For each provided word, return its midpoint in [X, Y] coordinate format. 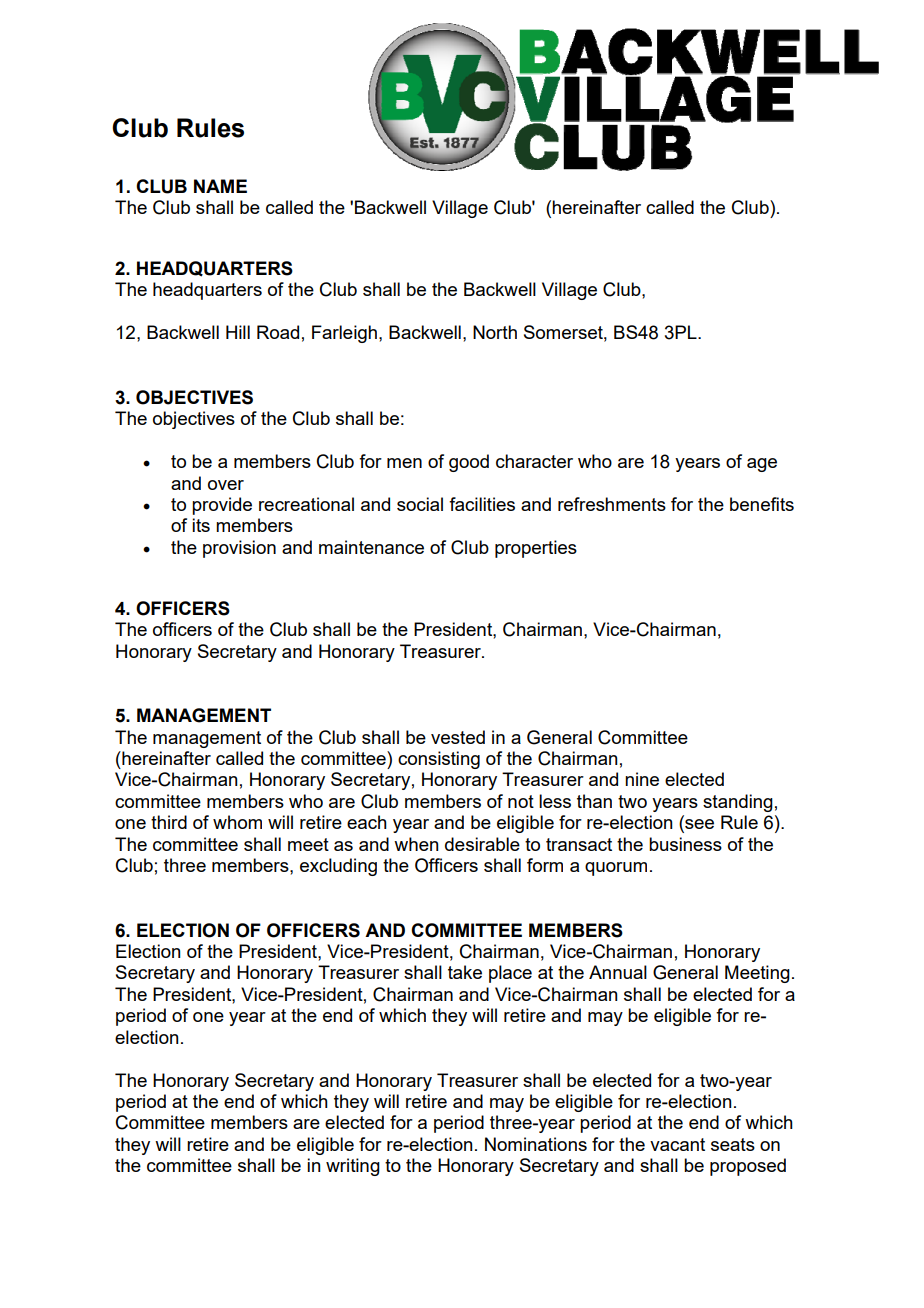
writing [353, 1167]
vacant [677, 1144]
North [495, 332]
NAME [220, 186]
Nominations [536, 1144]
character [534, 461]
